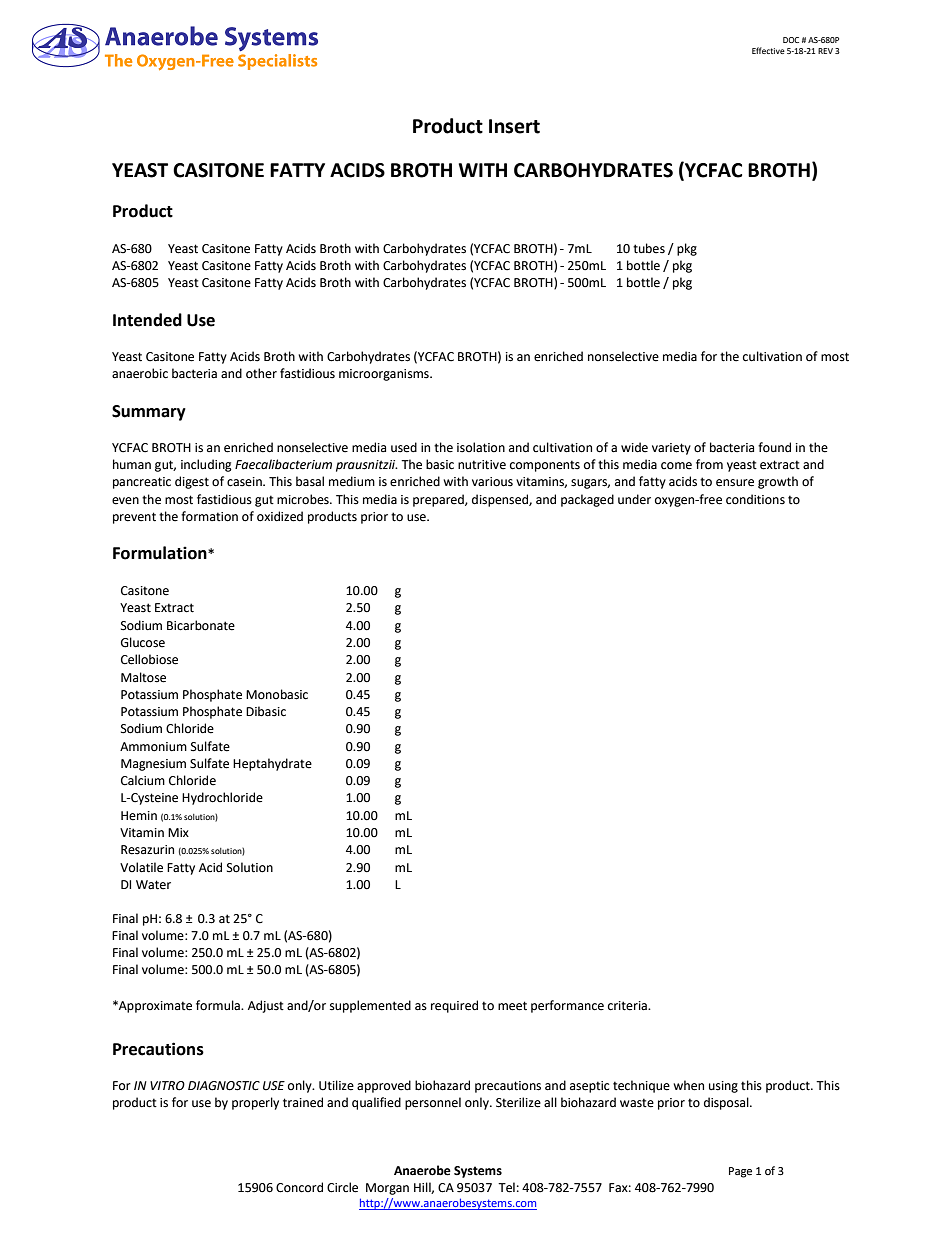  I want to click on Insert, so click(514, 126).
